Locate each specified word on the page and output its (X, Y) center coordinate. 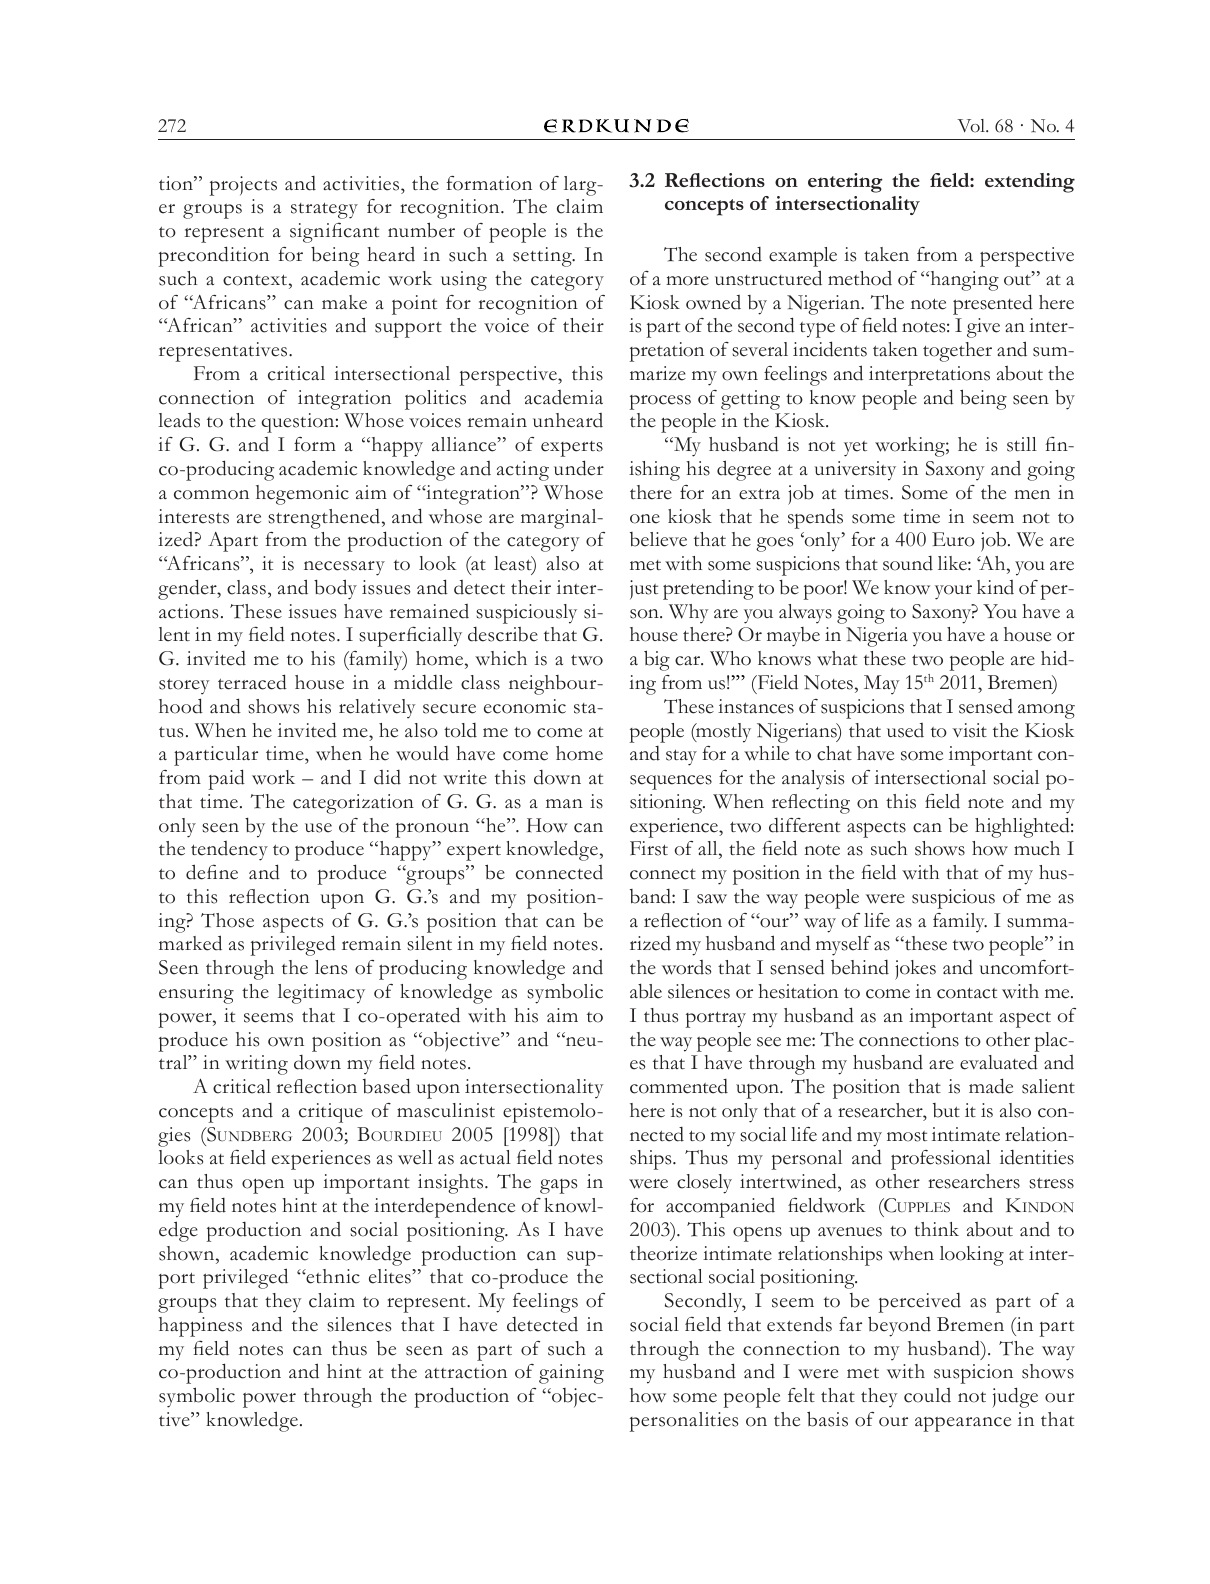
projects (243, 186)
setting (543, 257)
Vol (972, 126)
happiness (200, 1327)
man (564, 803)
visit (969, 730)
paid (227, 779)
